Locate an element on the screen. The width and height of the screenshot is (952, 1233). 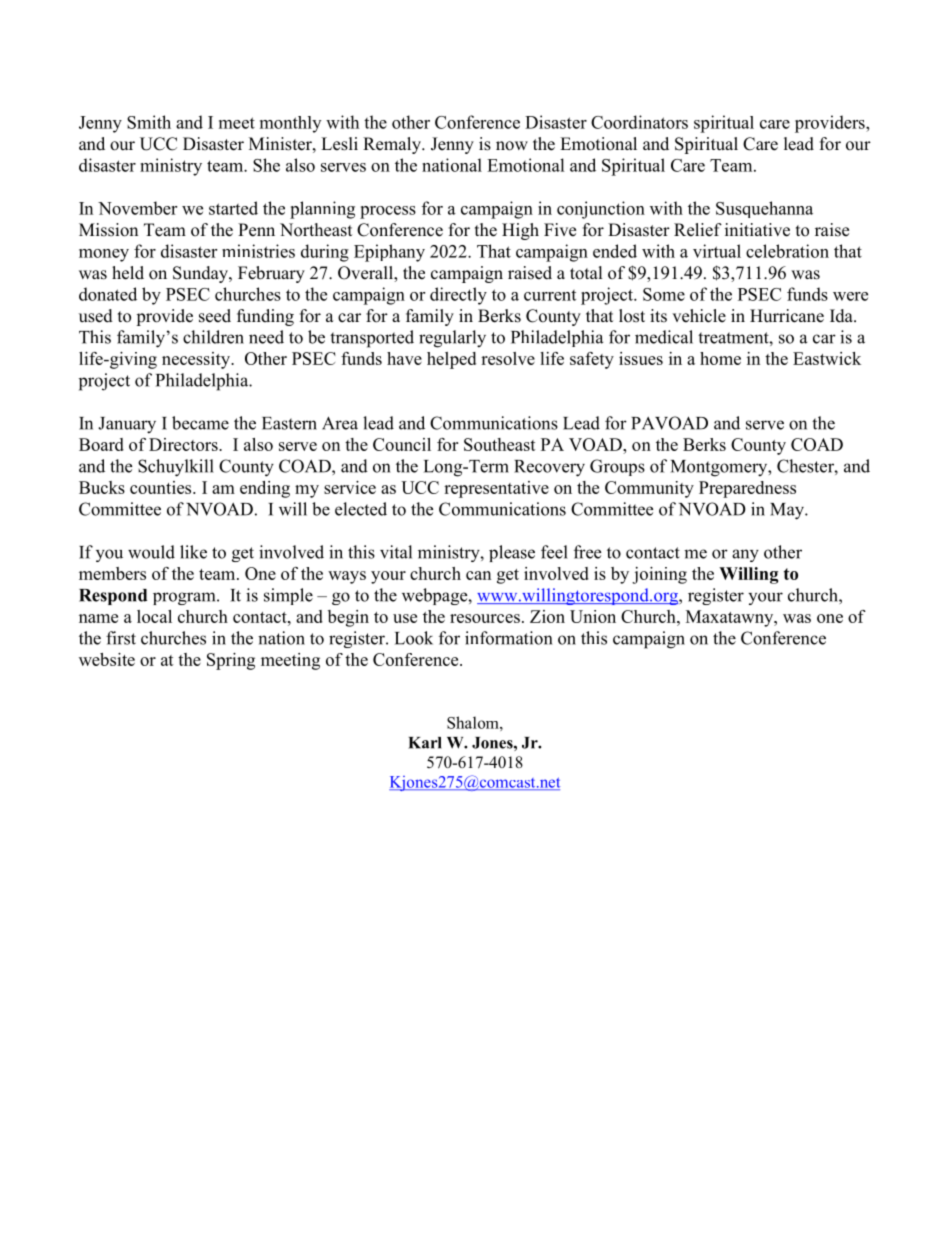
Karl is located at coordinates (425, 743).
